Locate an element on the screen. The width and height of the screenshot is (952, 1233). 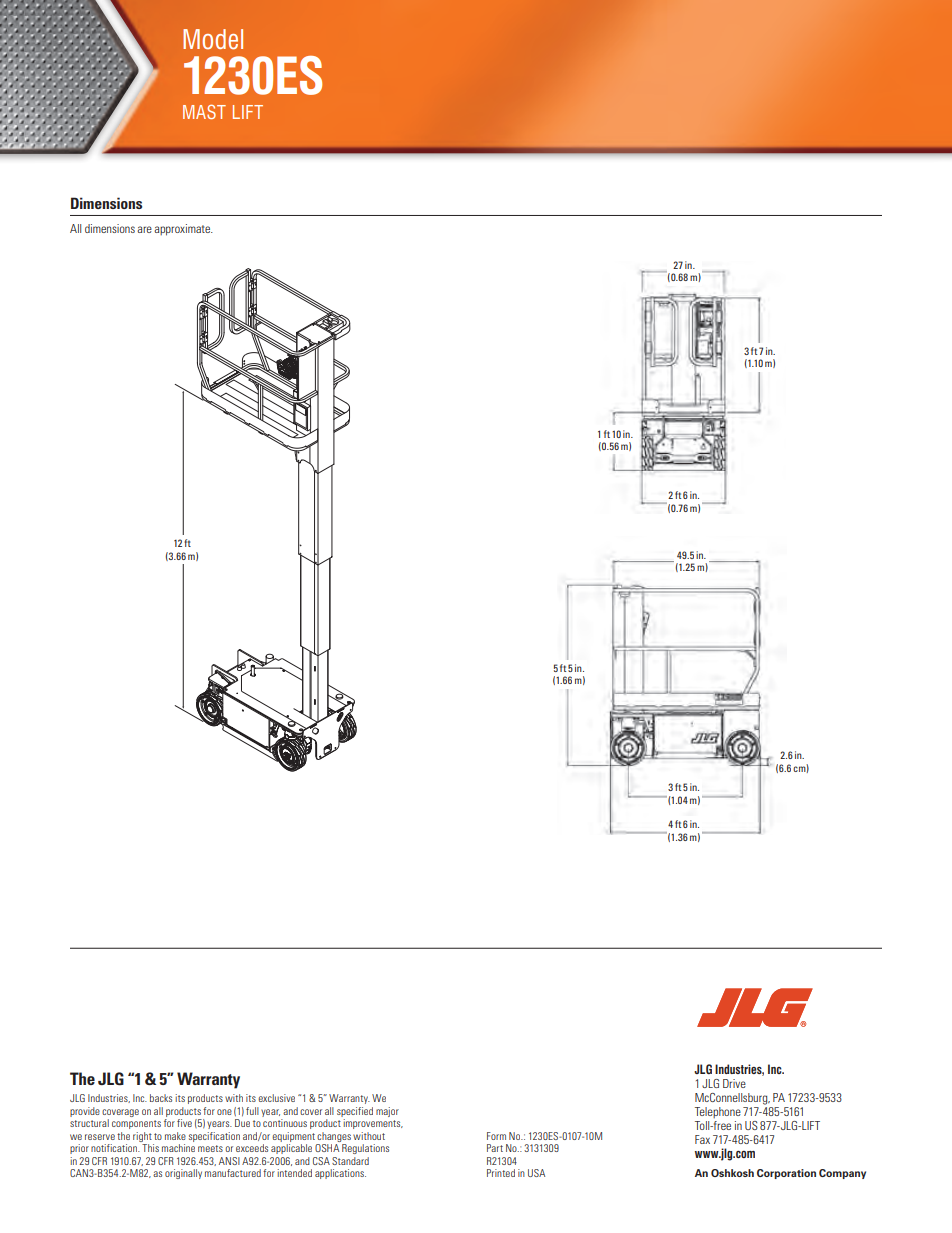
approximate is located at coordinates (183, 230).
